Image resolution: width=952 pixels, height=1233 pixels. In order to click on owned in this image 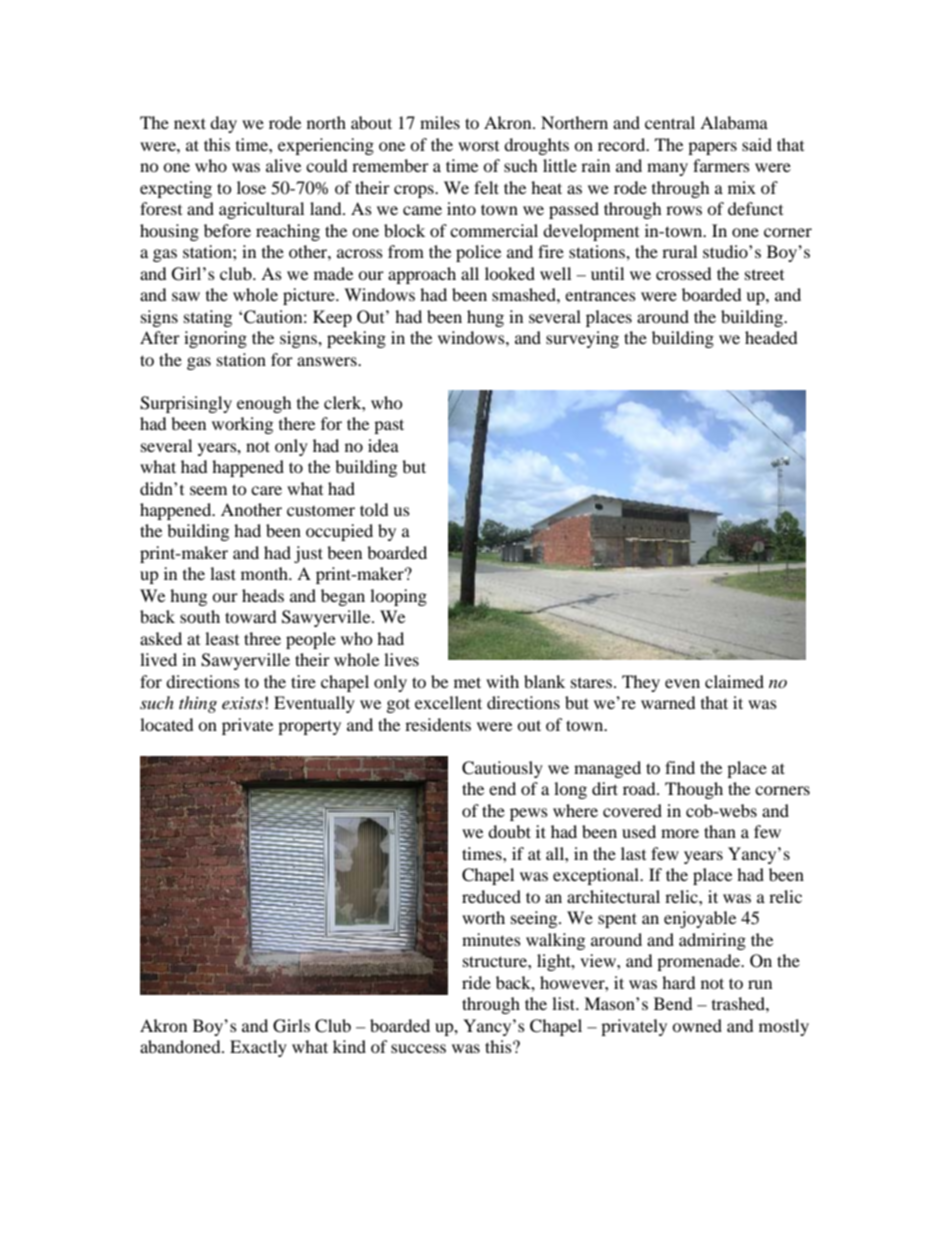, I will do `click(697, 1025)`.
